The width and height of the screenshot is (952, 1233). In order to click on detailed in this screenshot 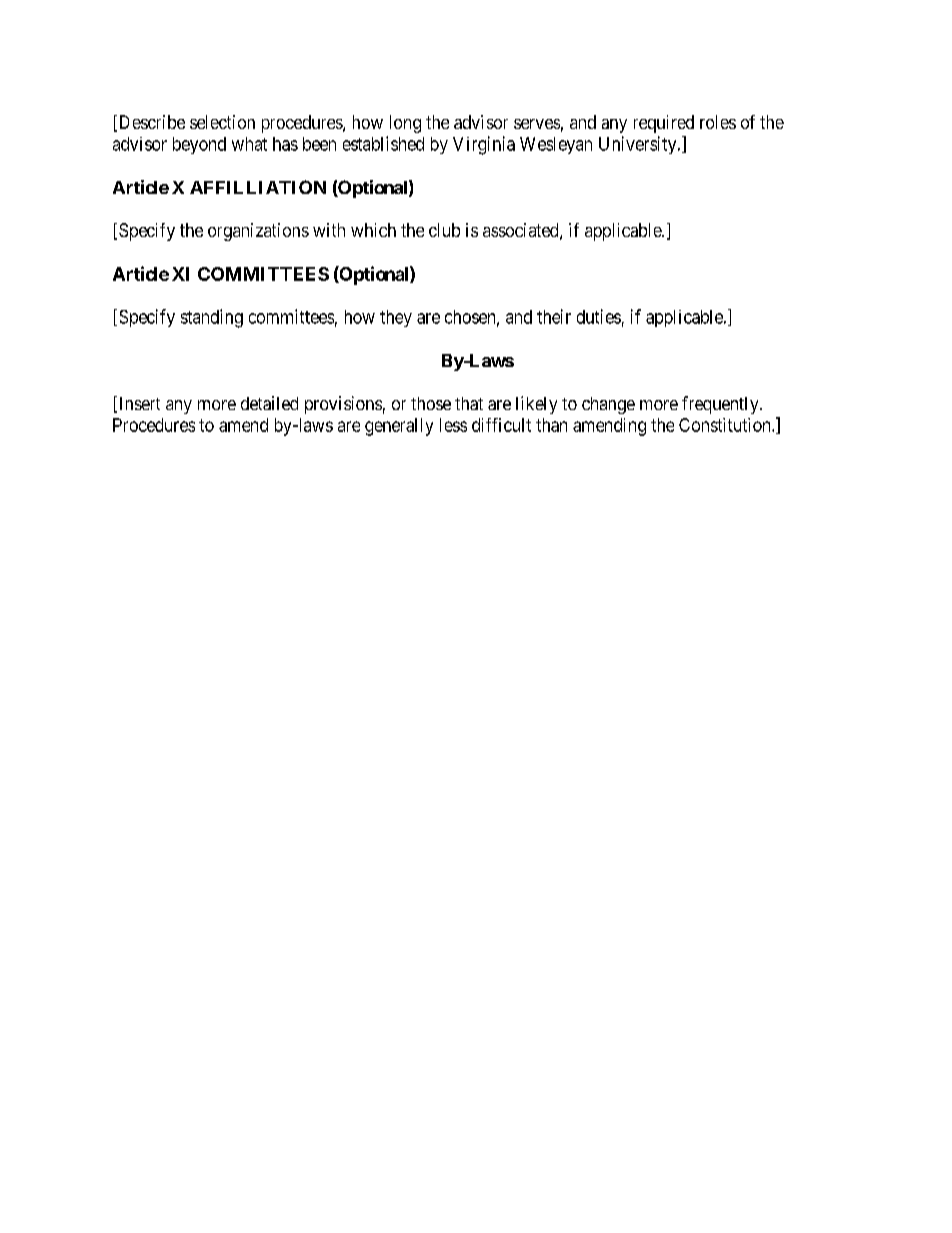, I will do `click(269, 403)`.
